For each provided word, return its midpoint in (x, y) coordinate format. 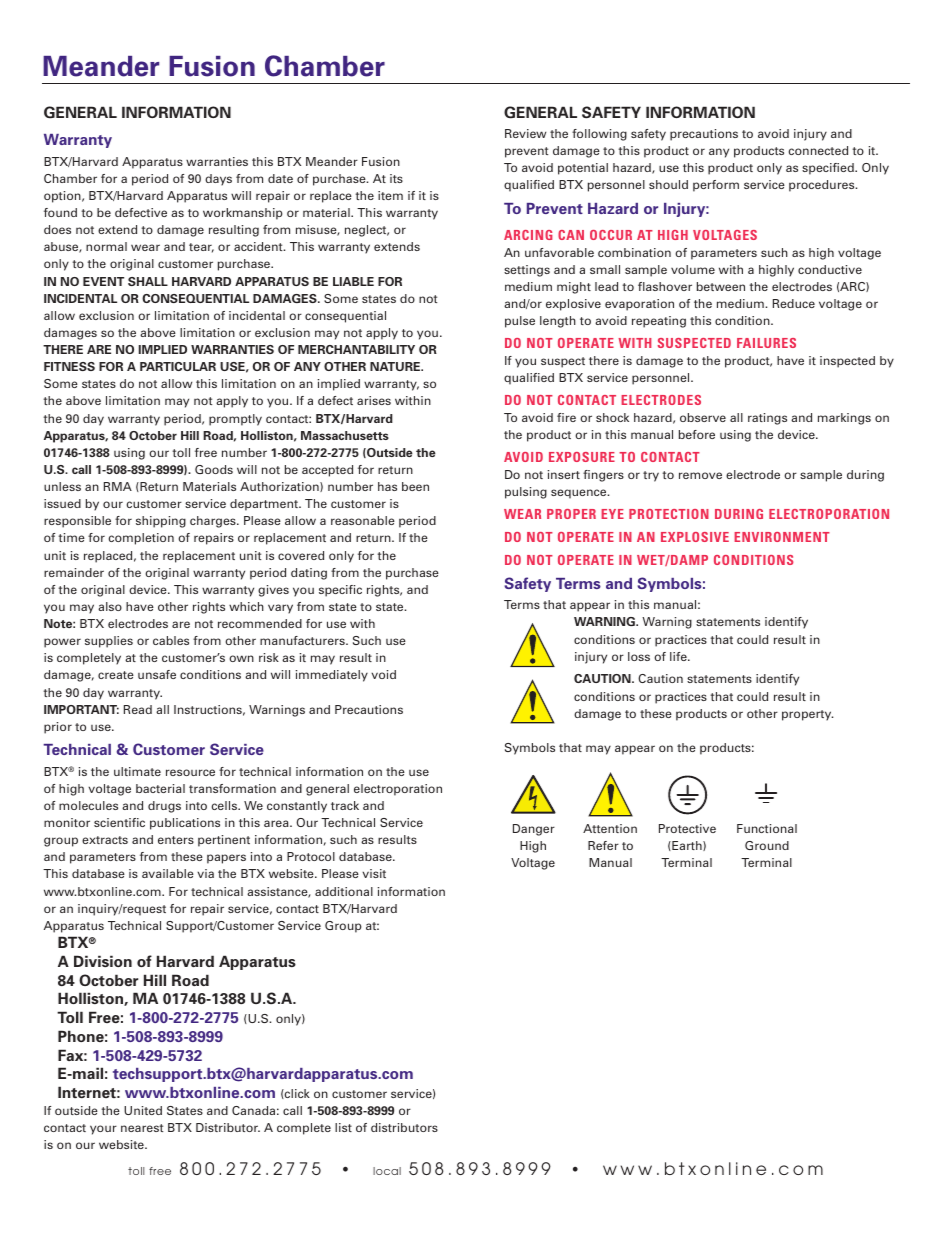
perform (716, 186)
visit (374, 873)
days (218, 180)
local (387, 1171)
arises (374, 400)
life (679, 656)
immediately (332, 676)
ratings (767, 419)
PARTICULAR (178, 366)
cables (171, 640)
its (396, 178)
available (168, 873)
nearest (142, 1128)
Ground (767, 845)
